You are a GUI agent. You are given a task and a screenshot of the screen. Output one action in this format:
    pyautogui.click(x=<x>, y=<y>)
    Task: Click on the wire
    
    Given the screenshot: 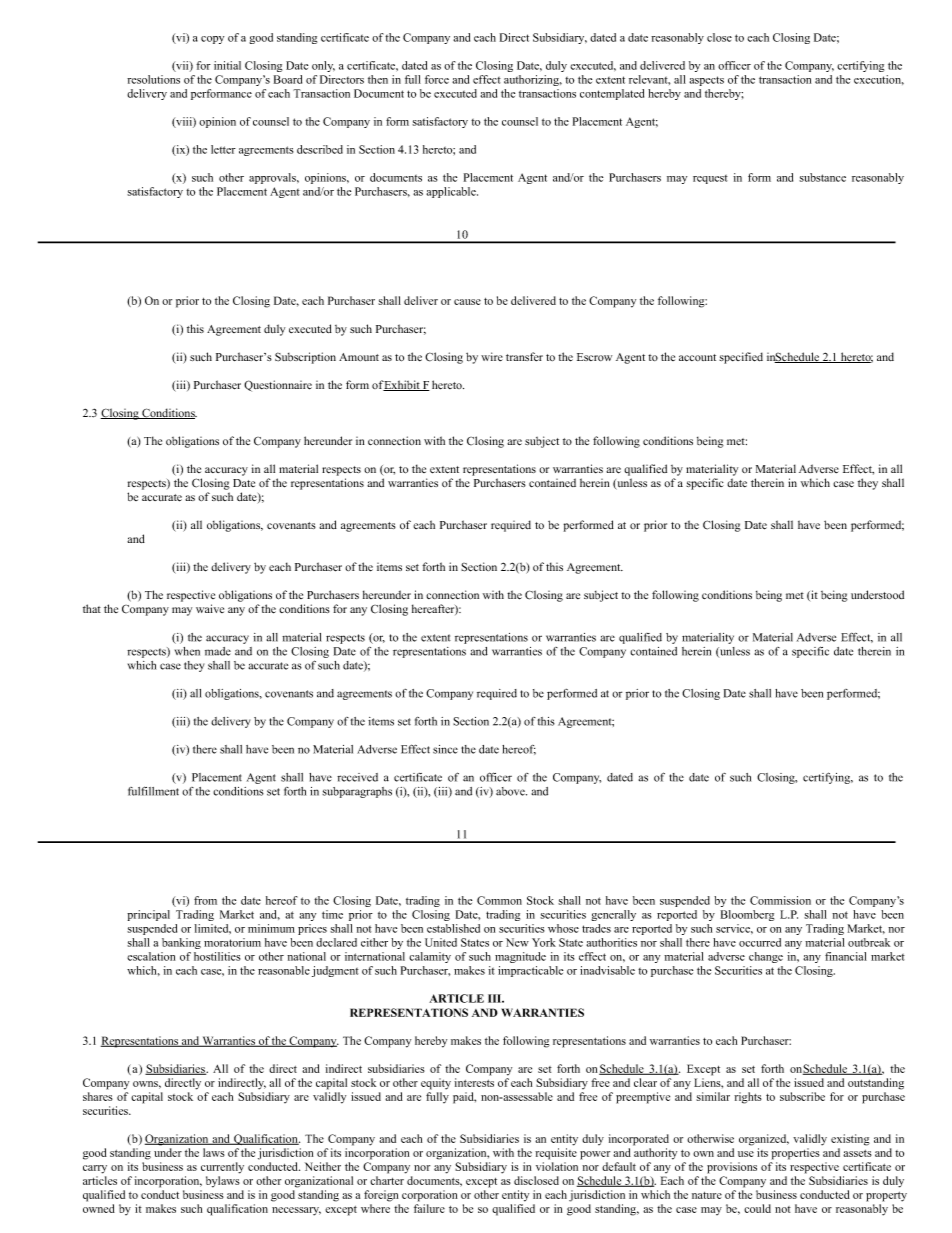 What is the action you would take?
    pyautogui.click(x=492, y=356)
